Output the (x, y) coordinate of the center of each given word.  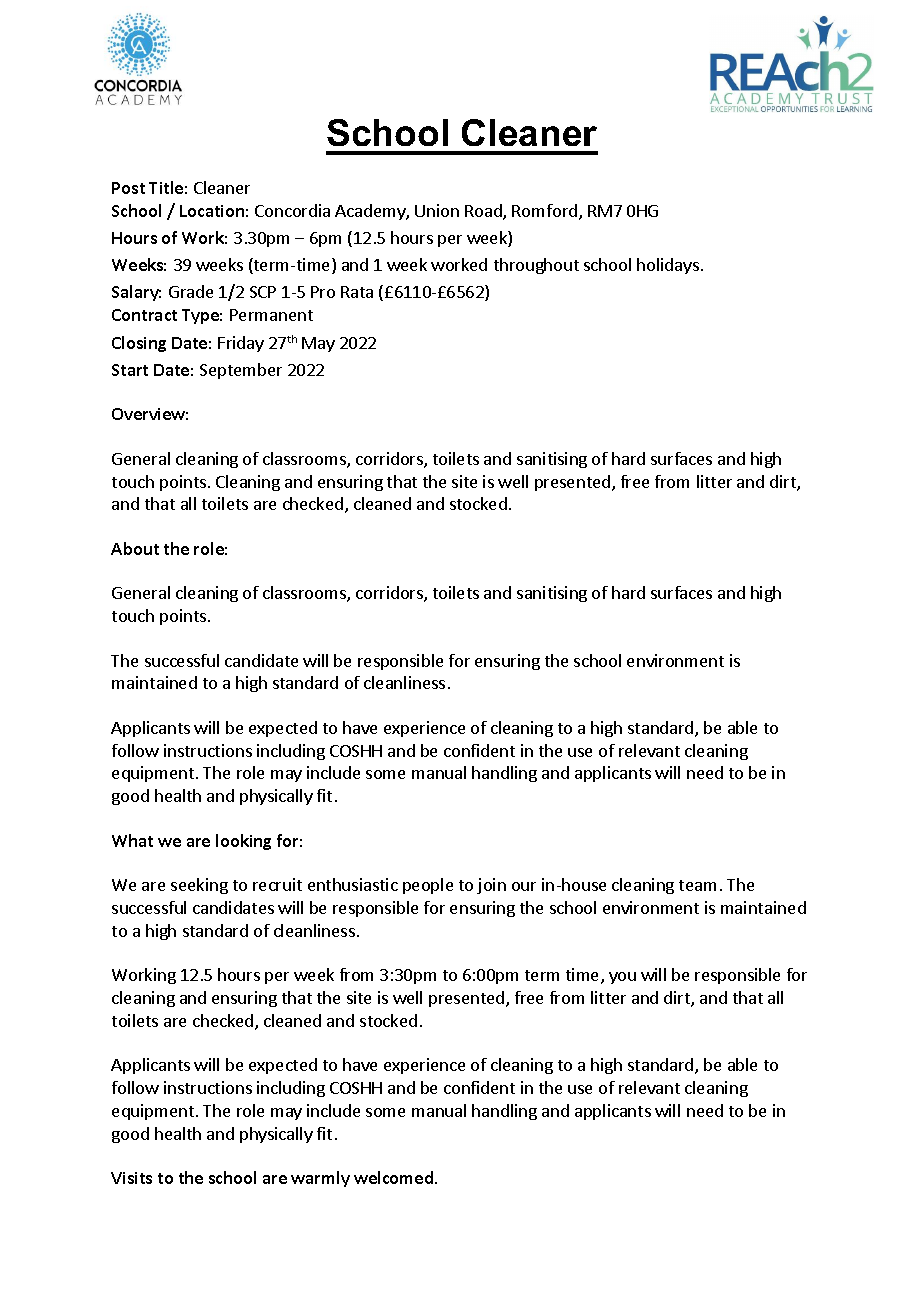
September (241, 371)
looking (243, 842)
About (135, 548)
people (428, 886)
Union (437, 210)
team (697, 885)
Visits (131, 1178)
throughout (536, 266)
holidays (668, 266)
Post (128, 188)
